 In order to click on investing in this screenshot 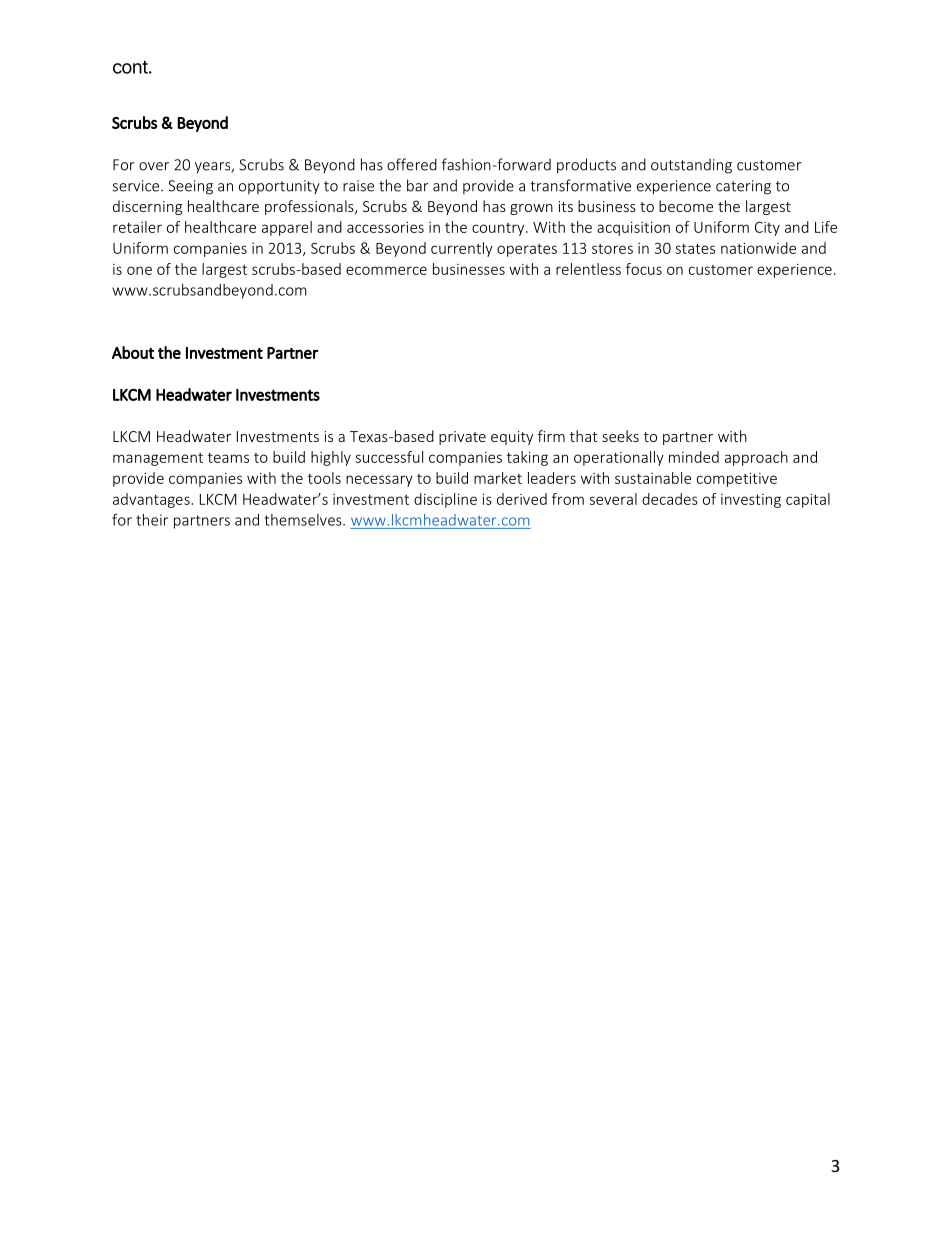, I will do `click(751, 501)`.
